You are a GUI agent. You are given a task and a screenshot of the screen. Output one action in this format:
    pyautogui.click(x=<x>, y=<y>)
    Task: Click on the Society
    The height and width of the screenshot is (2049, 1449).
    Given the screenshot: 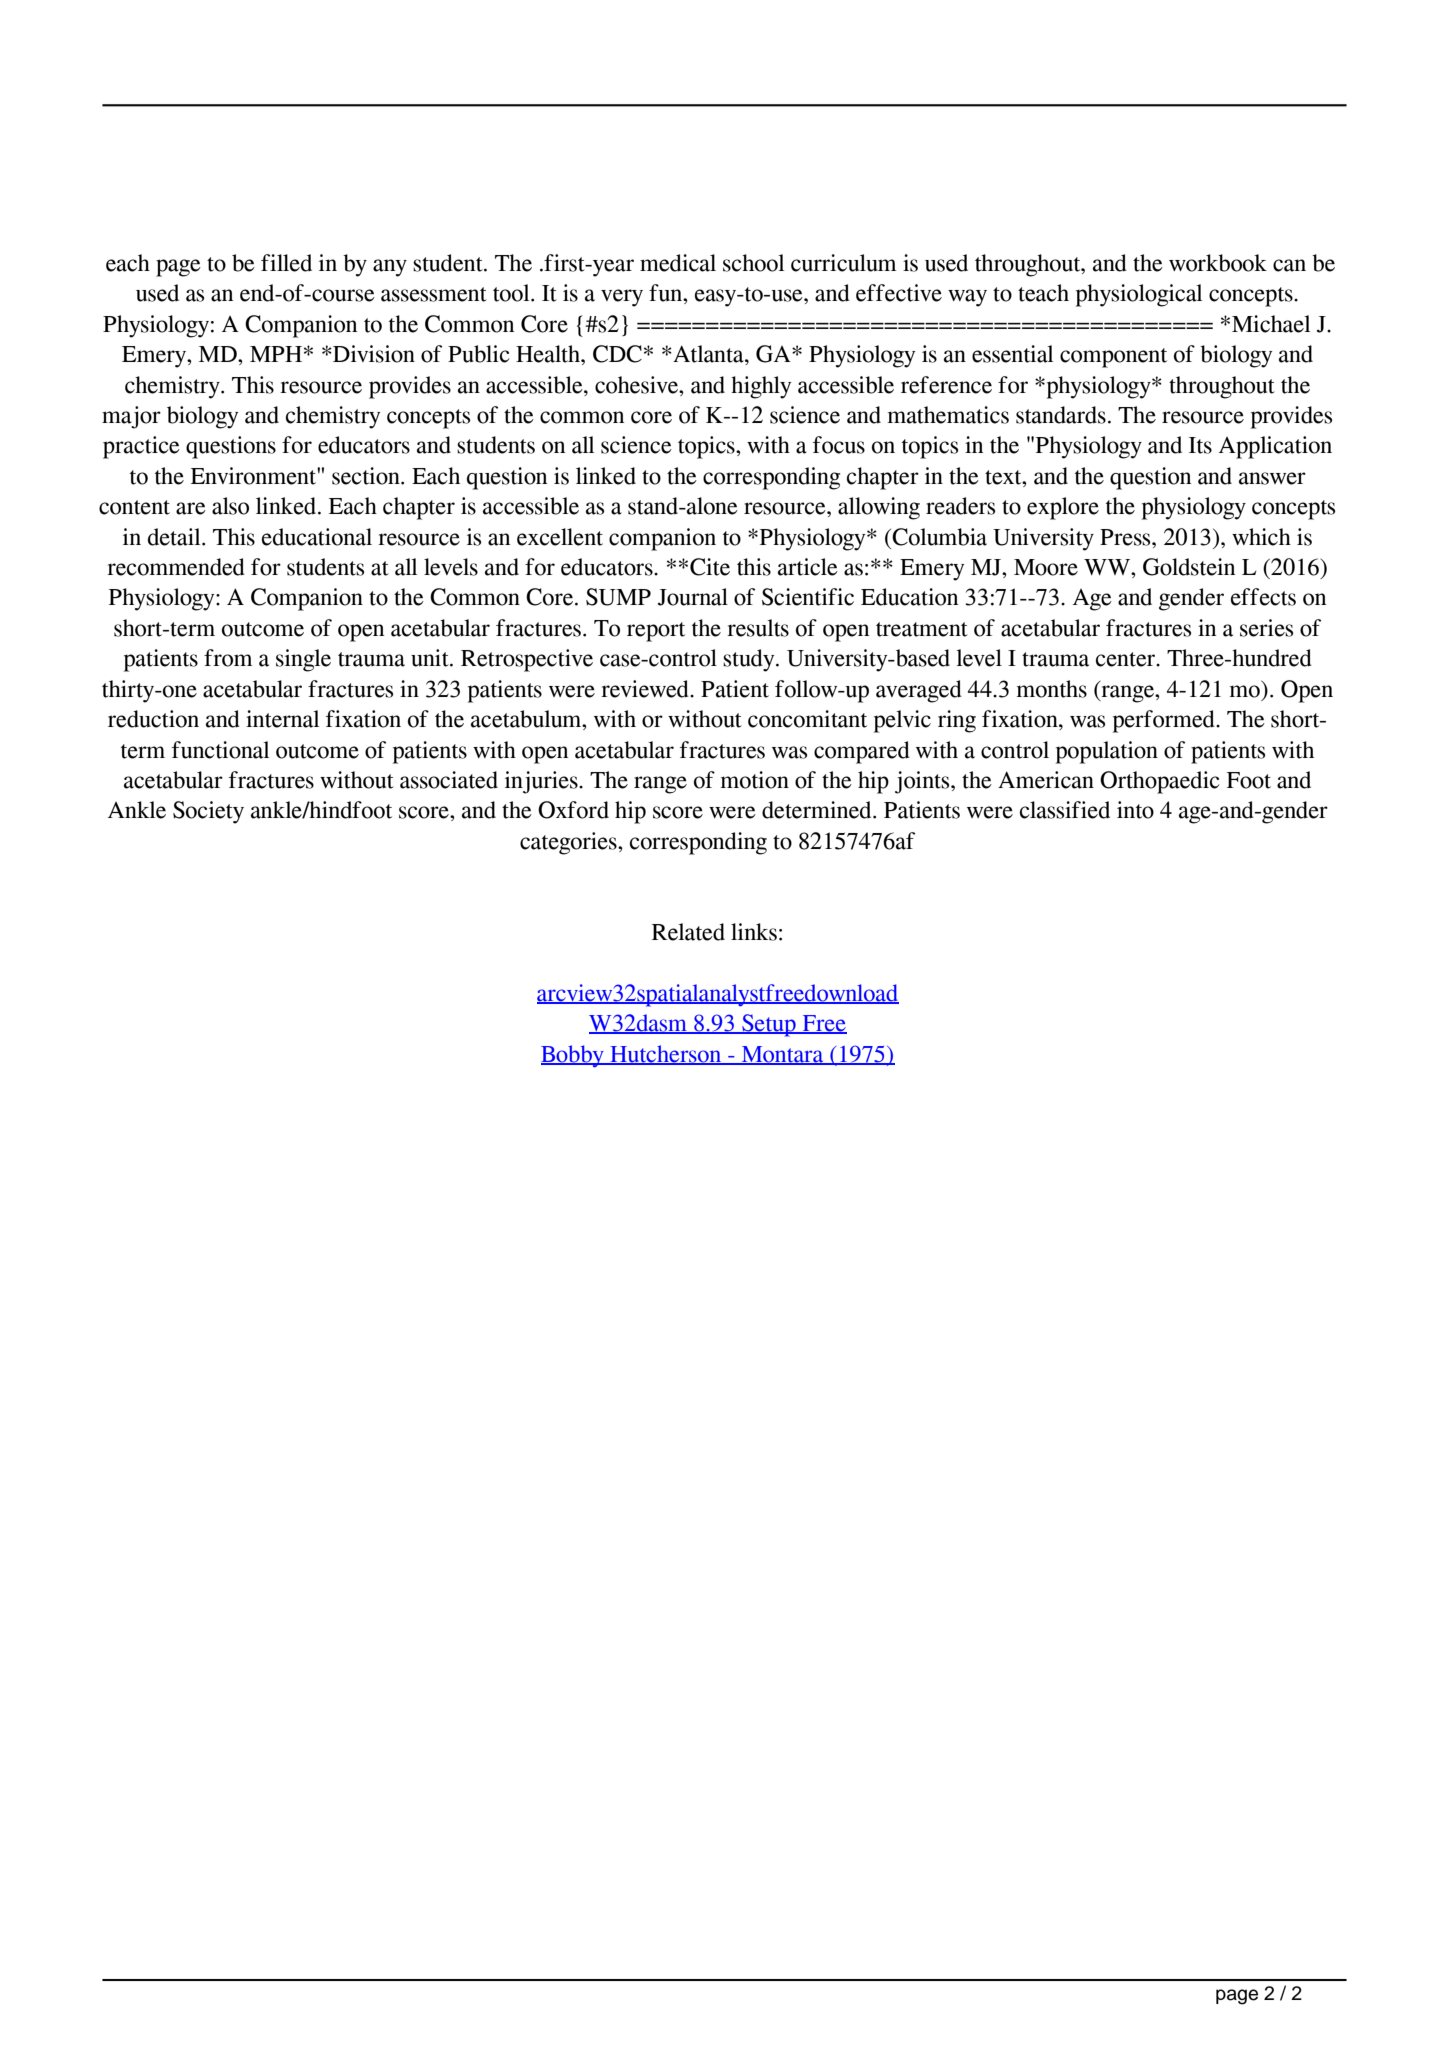 What is the action you would take?
    pyautogui.click(x=208, y=812)
